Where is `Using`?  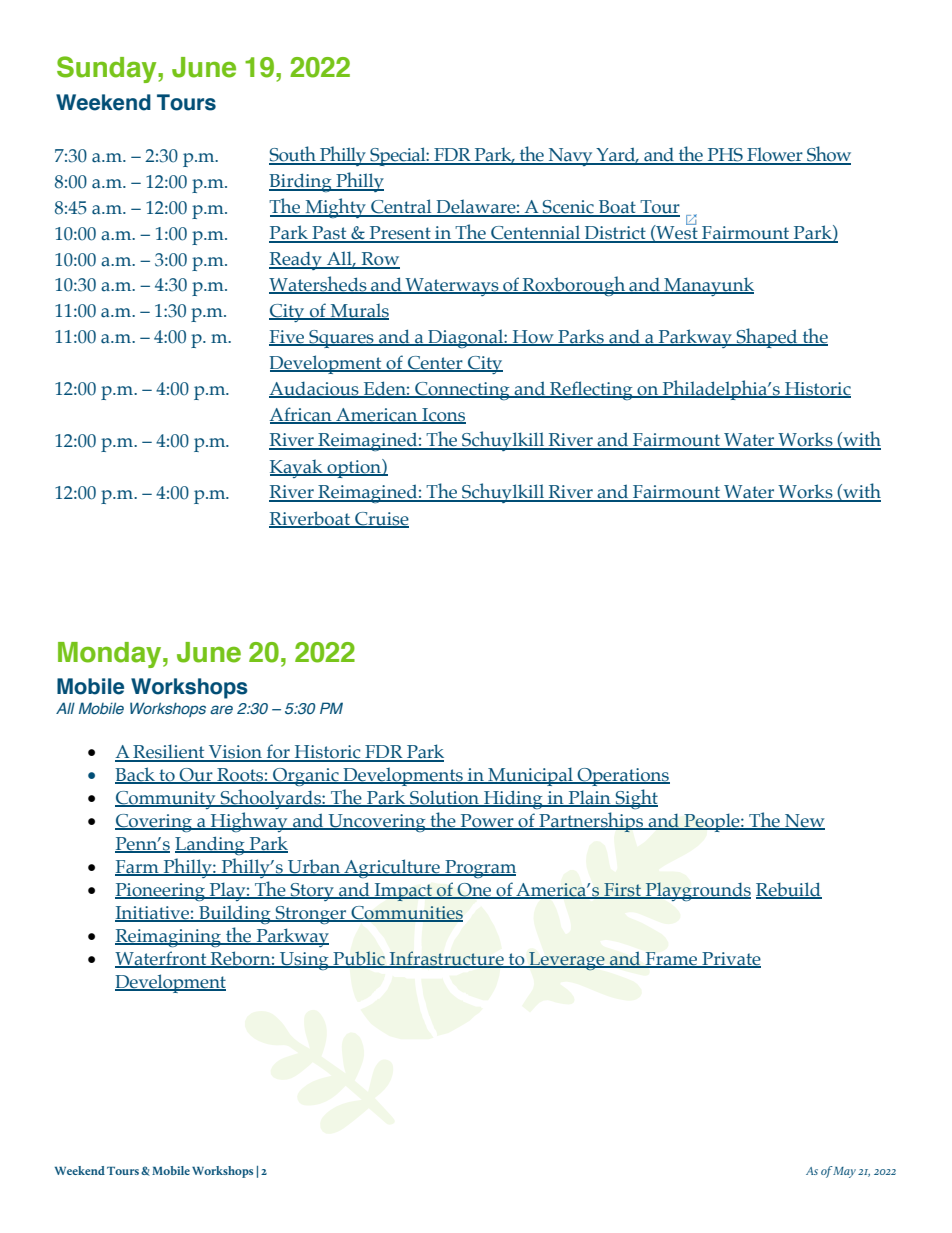
Using is located at coordinates (304, 961).
